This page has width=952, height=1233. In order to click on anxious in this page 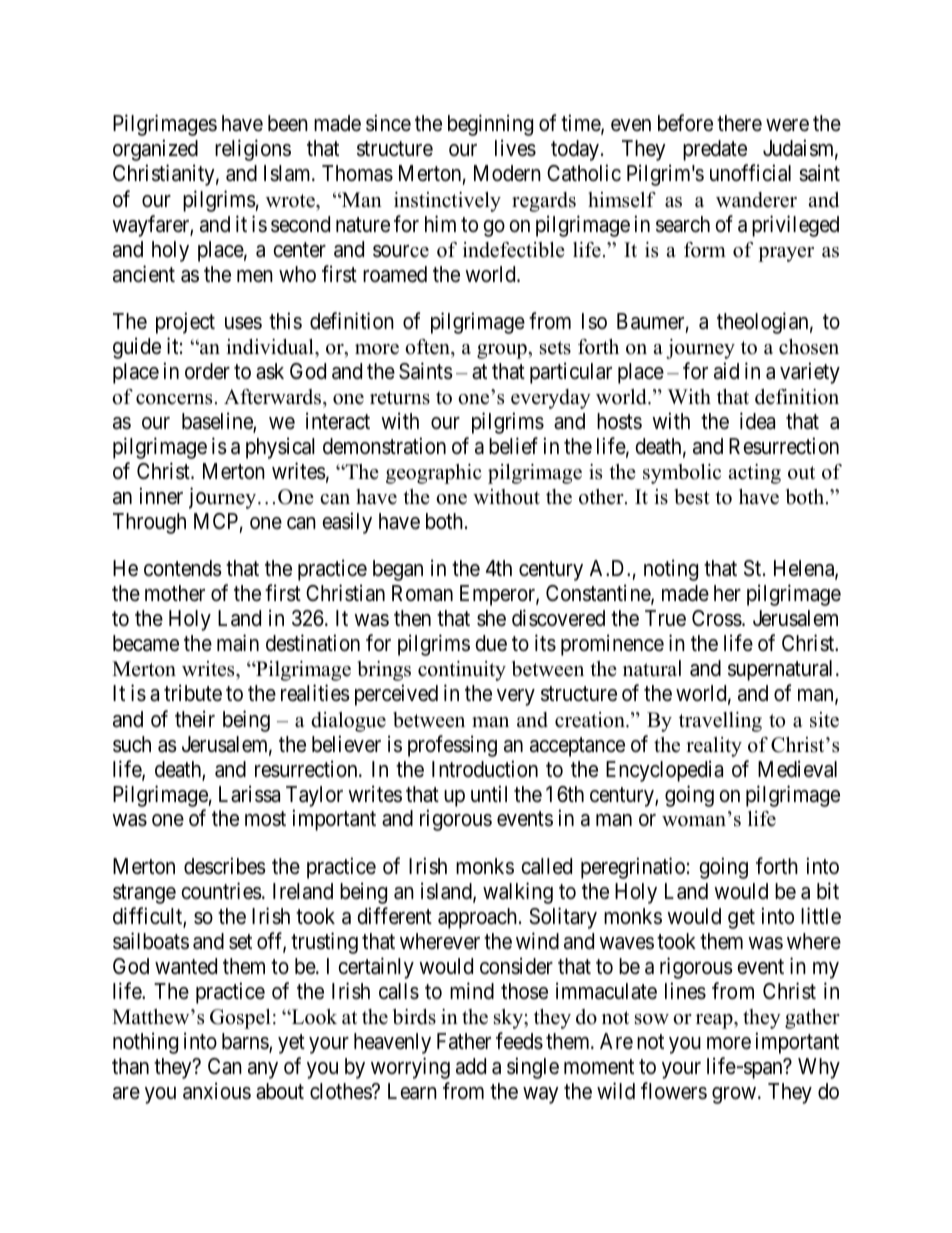, I will do `click(217, 1091)`.
